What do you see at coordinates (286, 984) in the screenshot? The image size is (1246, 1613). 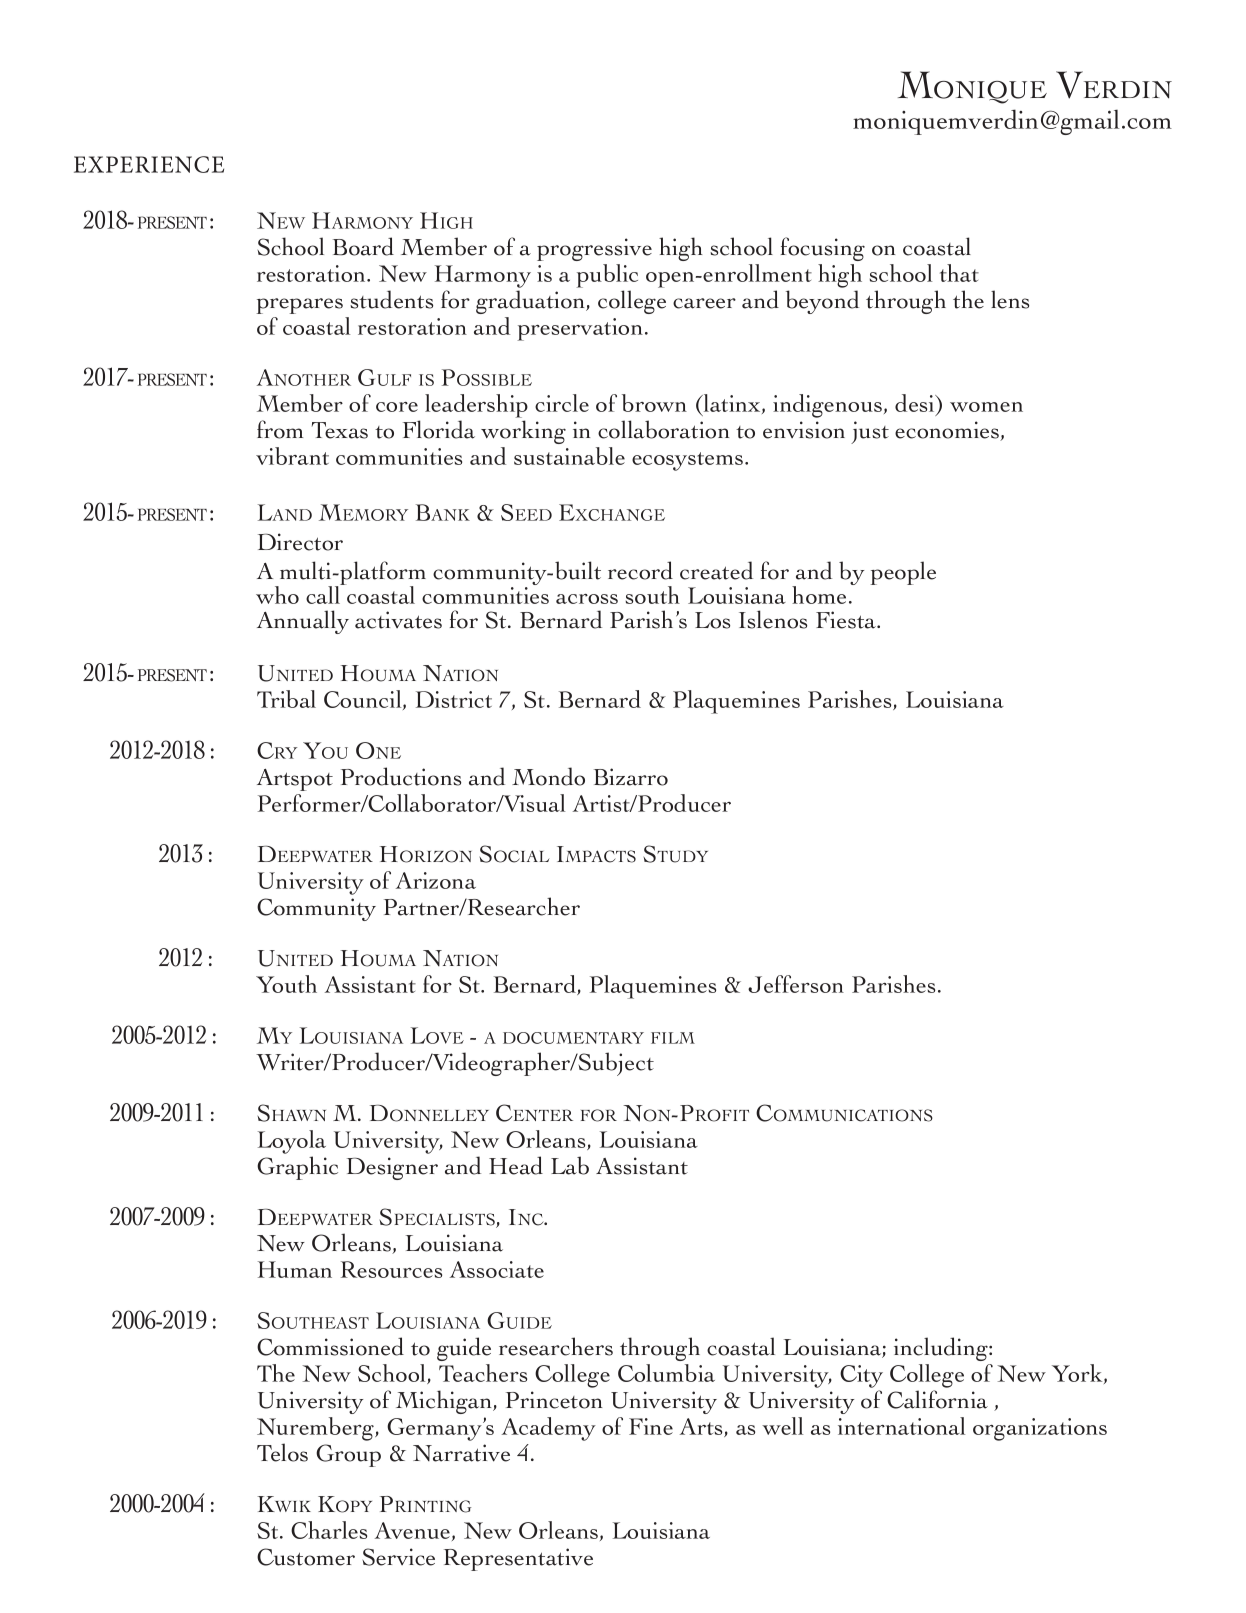 I see `Youth` at bounding box center [286, 984].
